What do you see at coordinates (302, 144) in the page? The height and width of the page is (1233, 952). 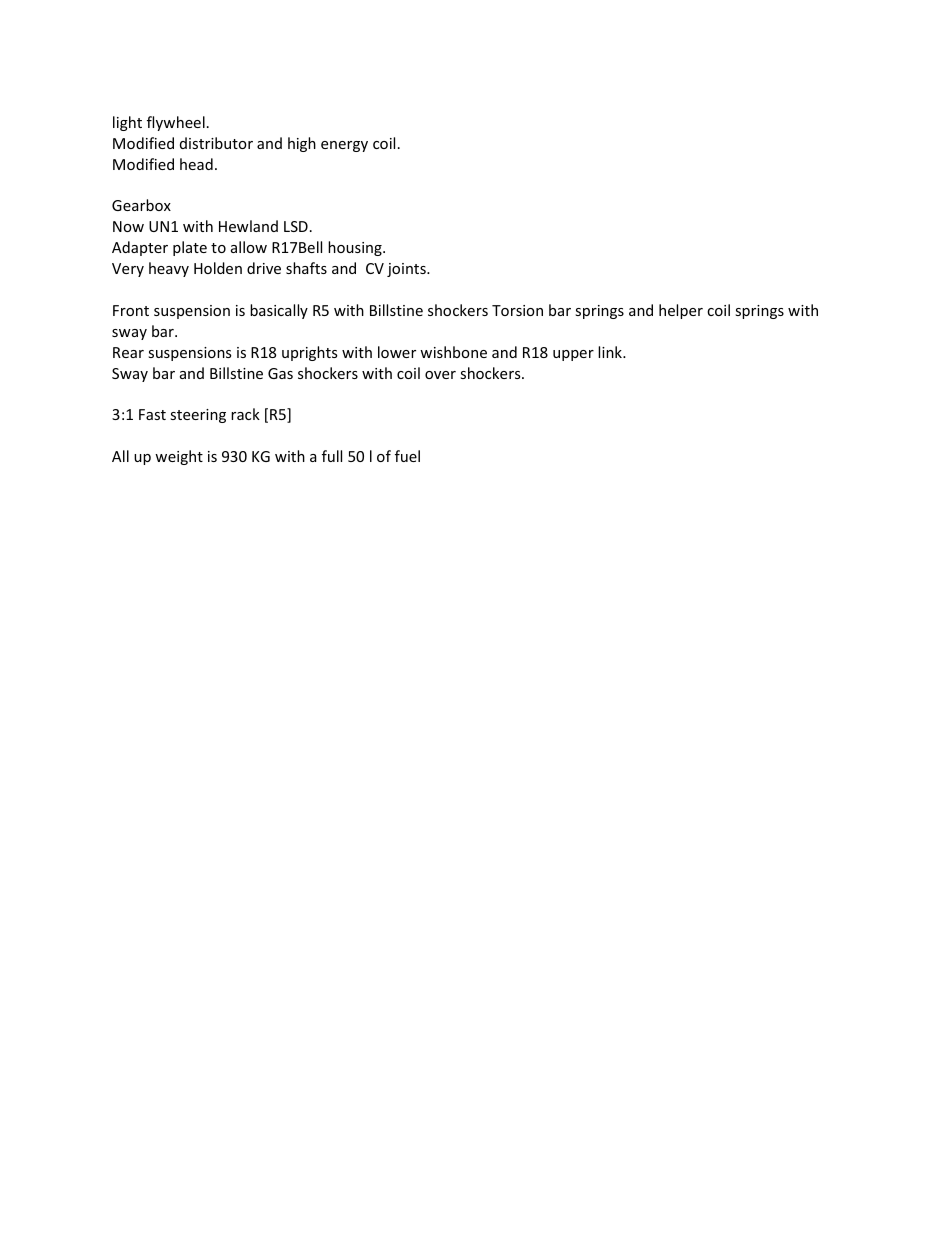 I see `high` at bounding box center [302, 144].
